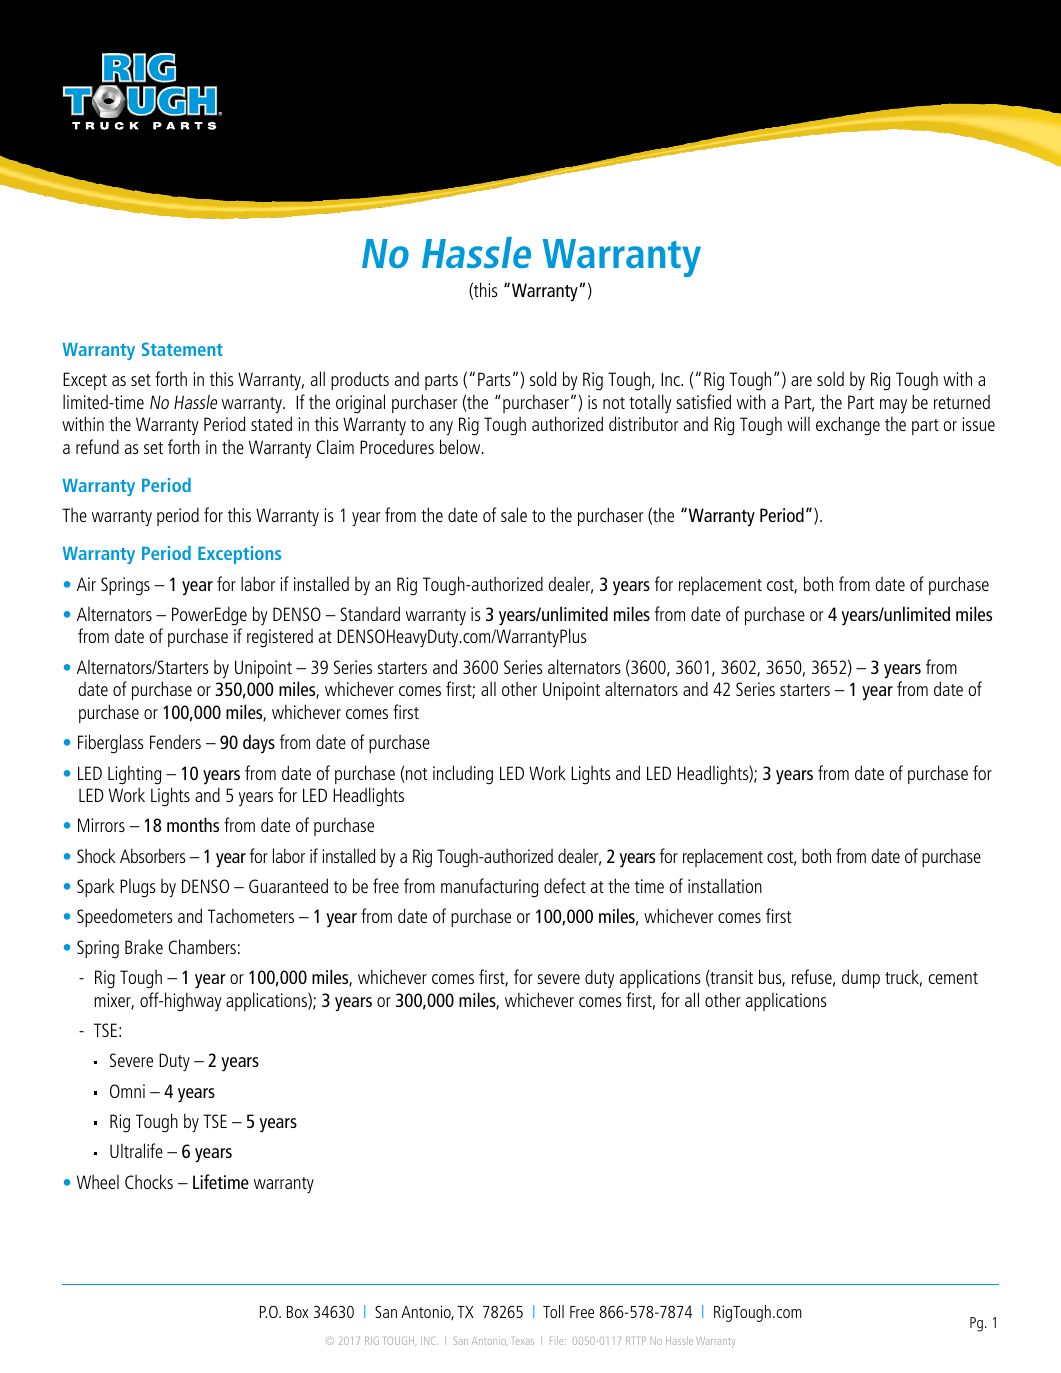  Describe the element at coordinates (558, 1340) in the document. I see `File` at that location.
